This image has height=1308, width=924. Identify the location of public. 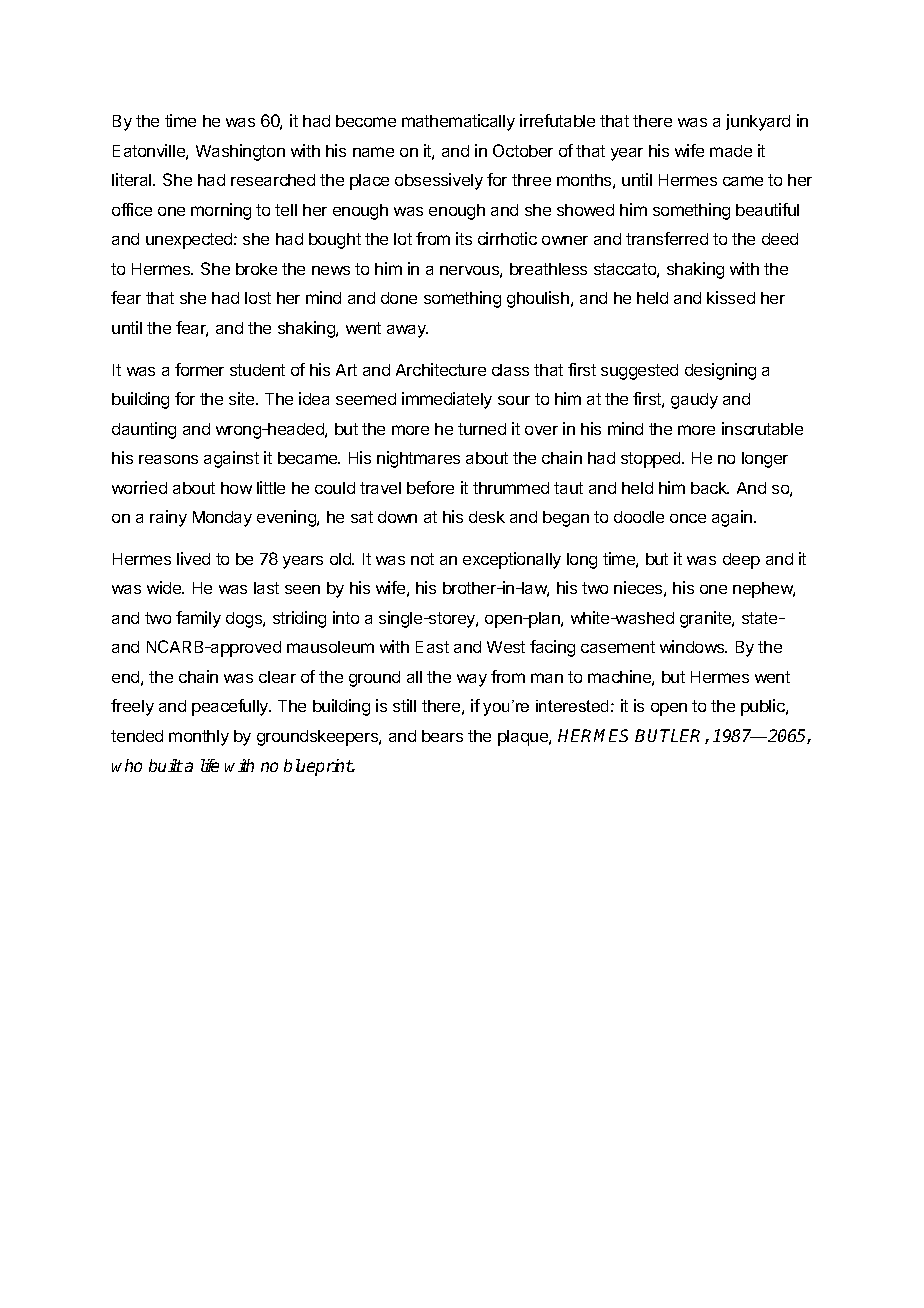
(764, 707).
